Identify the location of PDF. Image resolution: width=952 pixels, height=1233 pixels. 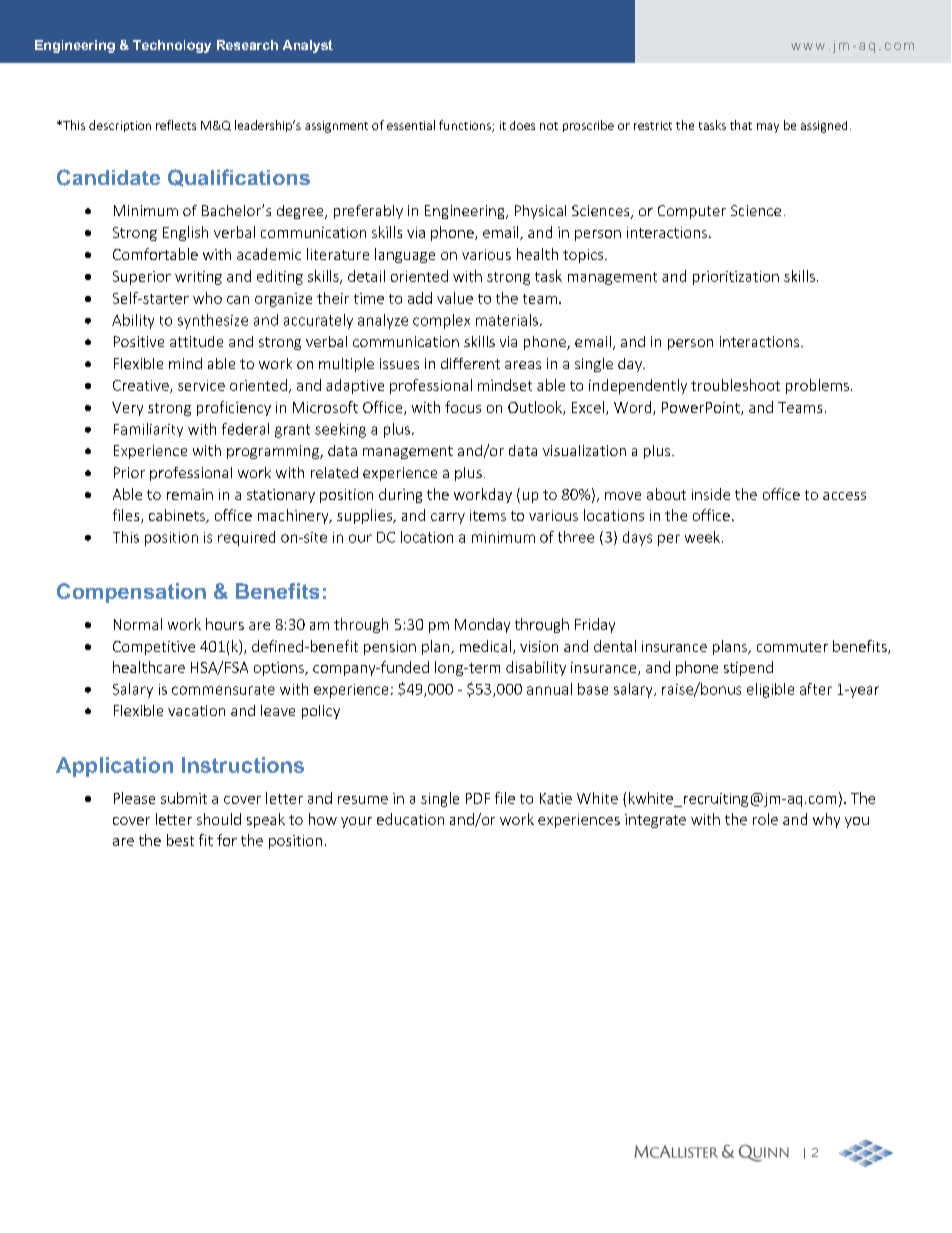
(478, 798).
